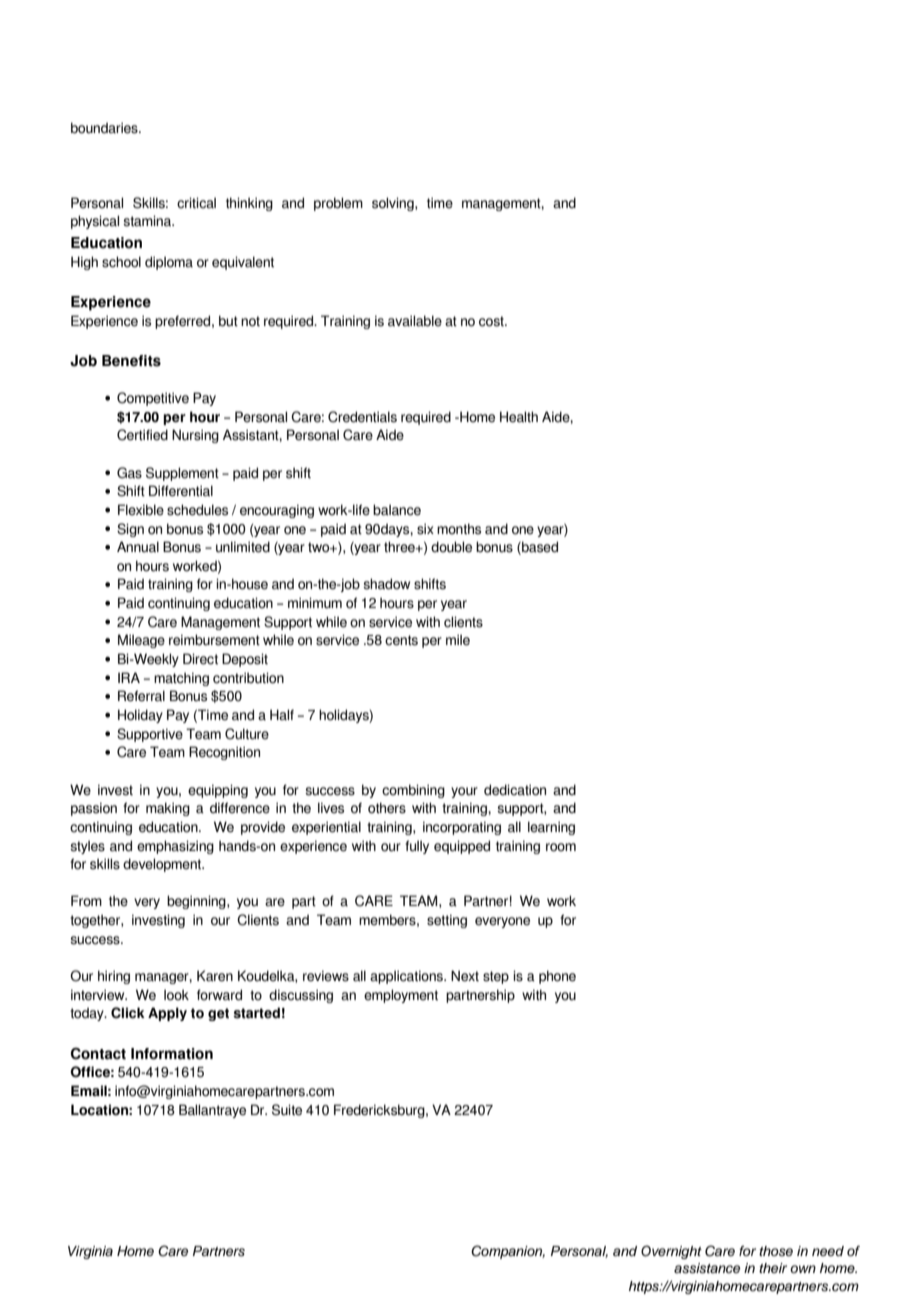  What do you see at coordinates (338, 204) in the screenshot?
I see `problem` at bounding box center [338, 204].
